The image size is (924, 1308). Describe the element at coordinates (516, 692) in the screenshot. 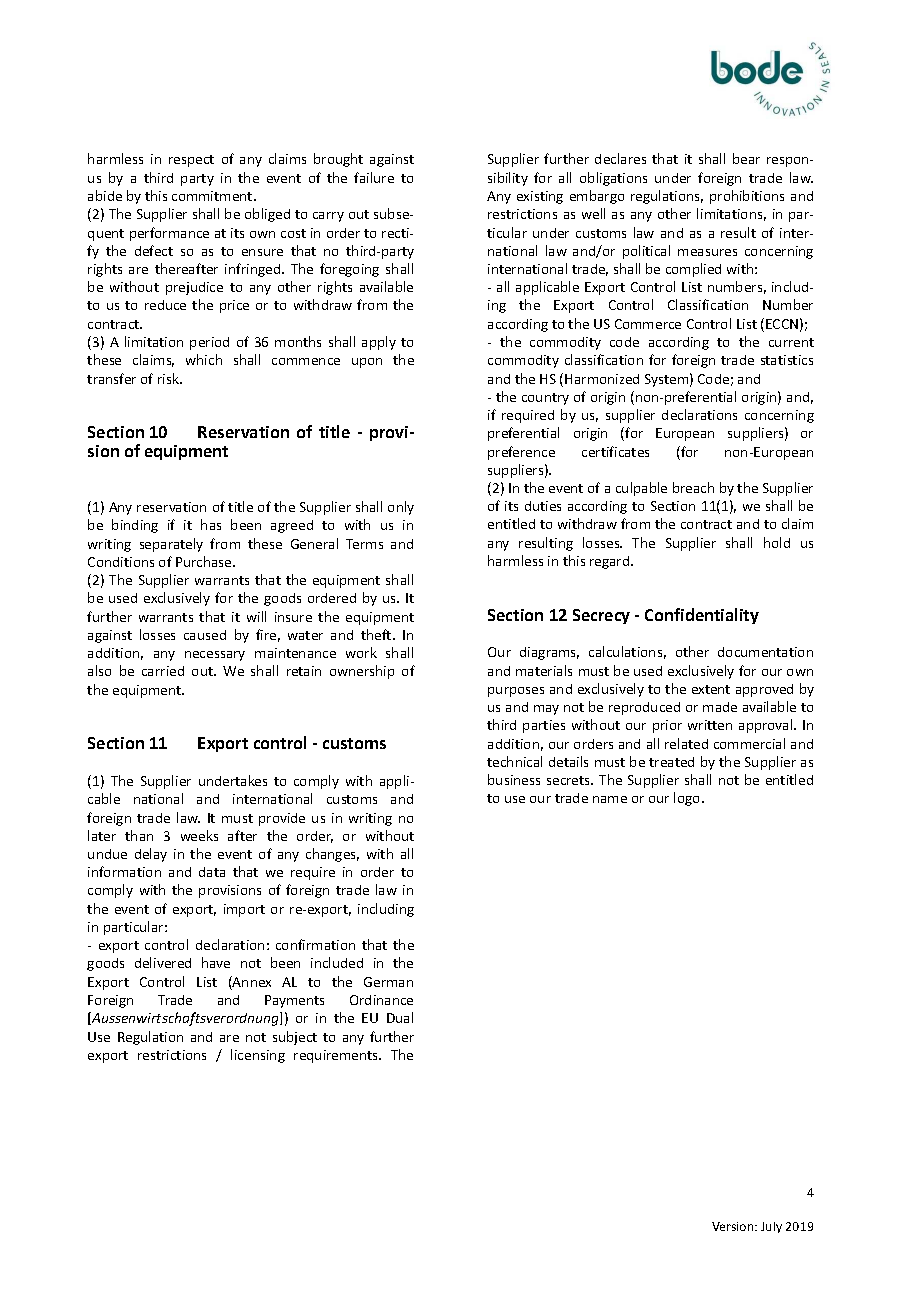

I see `purposes` at that location.
